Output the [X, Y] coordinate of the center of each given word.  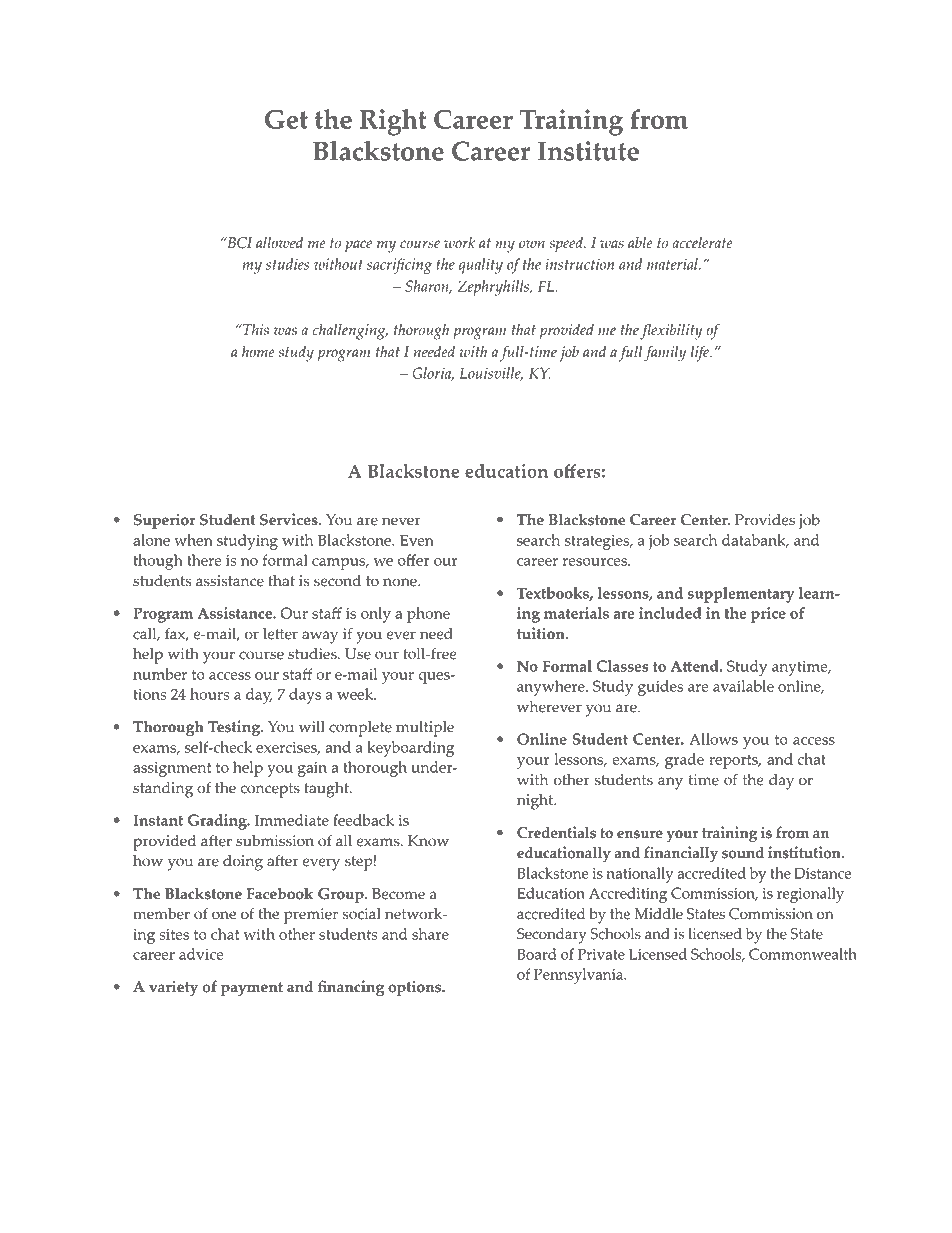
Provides [765, 520]
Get [286, 119]
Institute [588, 151]
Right [393, 122]
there [204, 560]
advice [201, 954]
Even [417, 540]
